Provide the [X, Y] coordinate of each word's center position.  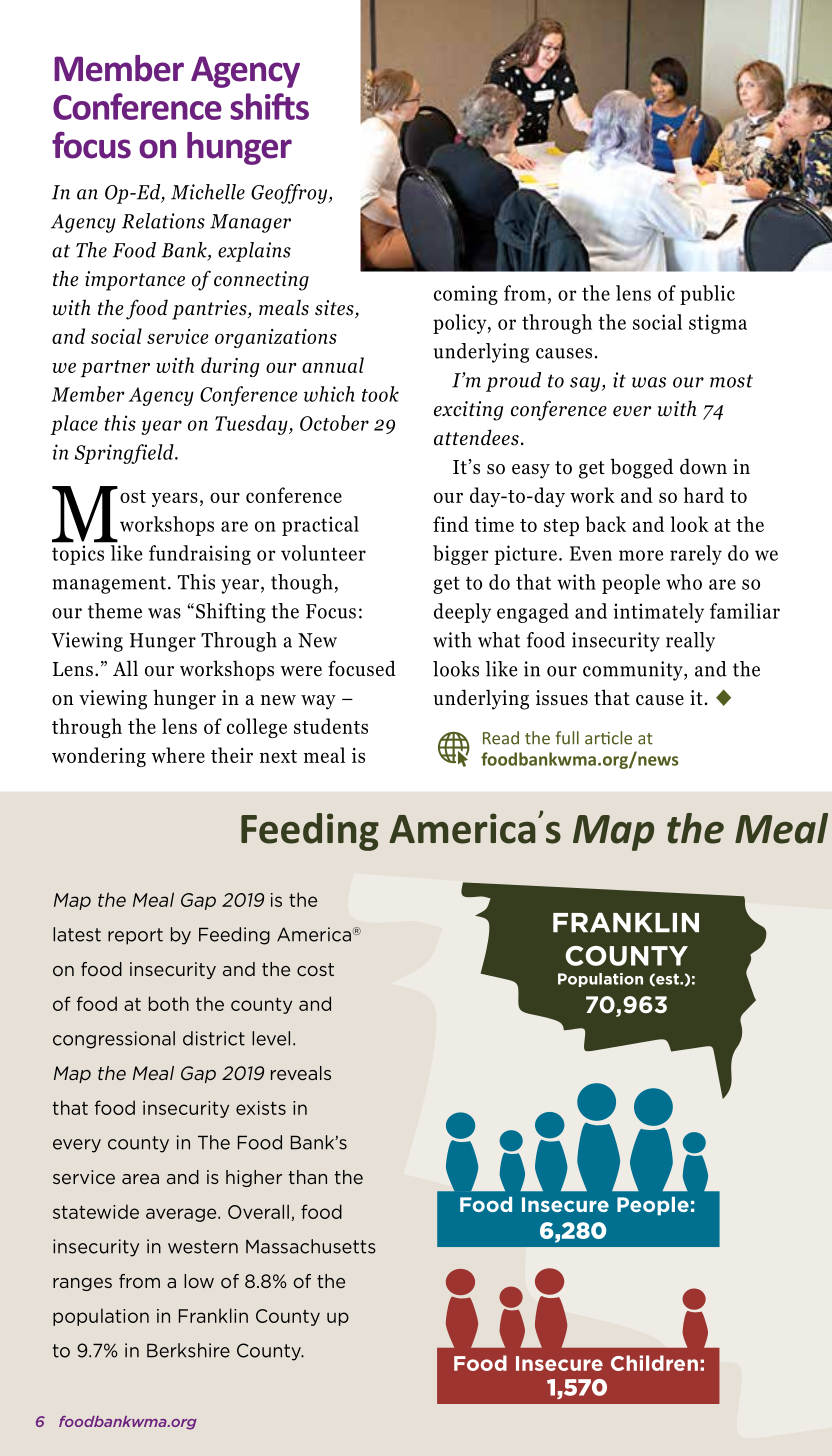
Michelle [208, 192]
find [451, 524]
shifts [269, 106]
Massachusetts [311, 1246]
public [707, 295]
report [135, 936]
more [641, 555]
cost [315, 969]
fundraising [200, 555]
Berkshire [188, 1350]
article [608, 738]
